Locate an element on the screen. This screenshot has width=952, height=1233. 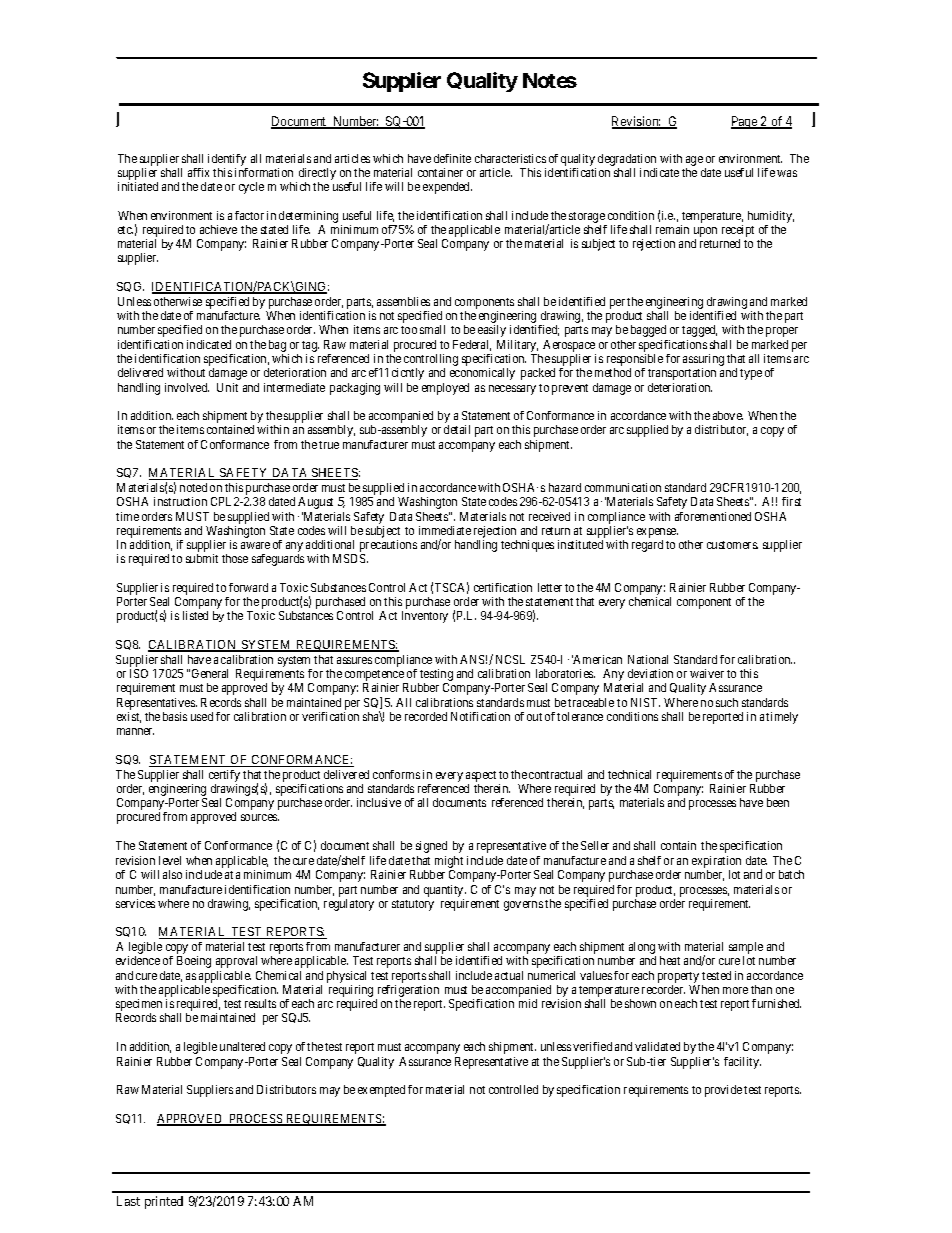
Page is located at coordinates (745, 122).
